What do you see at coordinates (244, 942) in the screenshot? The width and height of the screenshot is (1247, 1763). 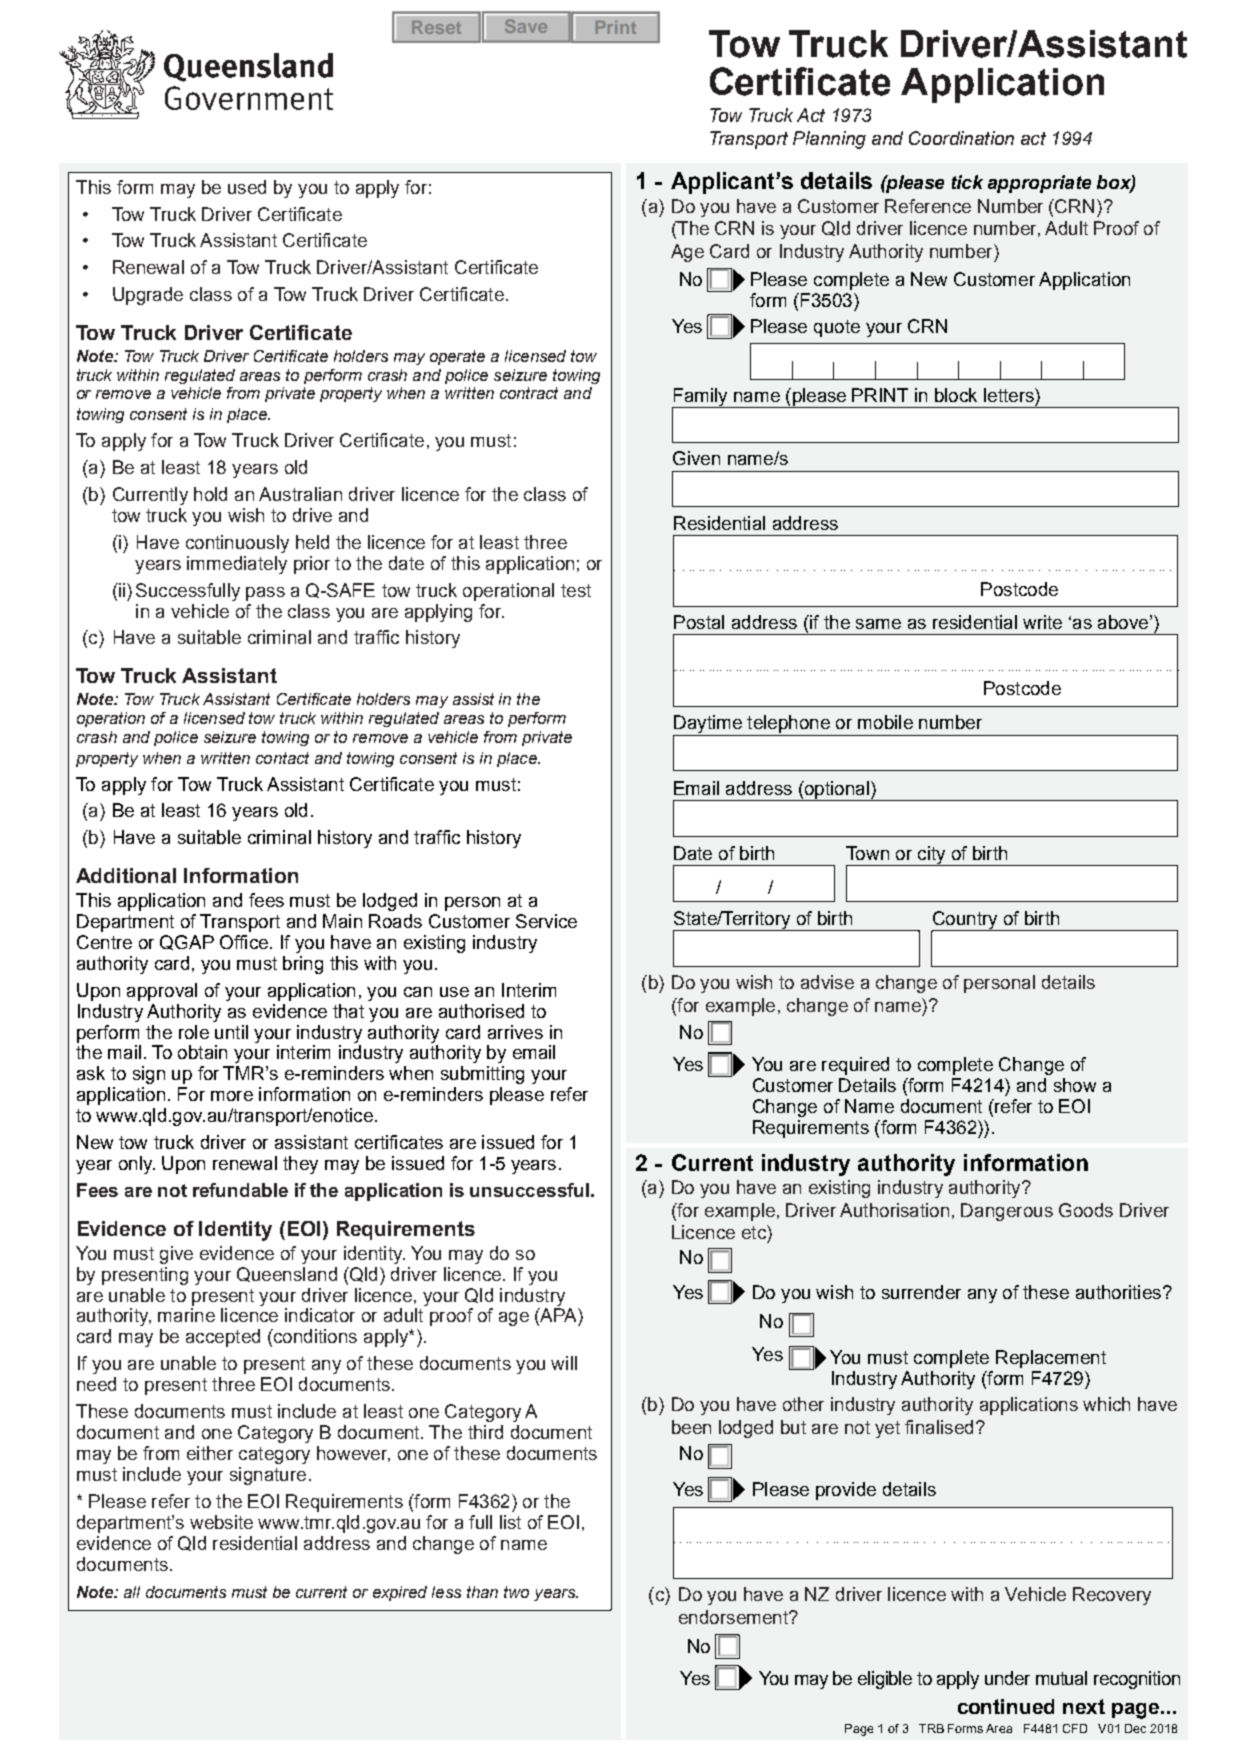 I see `Office` at bounding box center [244, 942].
